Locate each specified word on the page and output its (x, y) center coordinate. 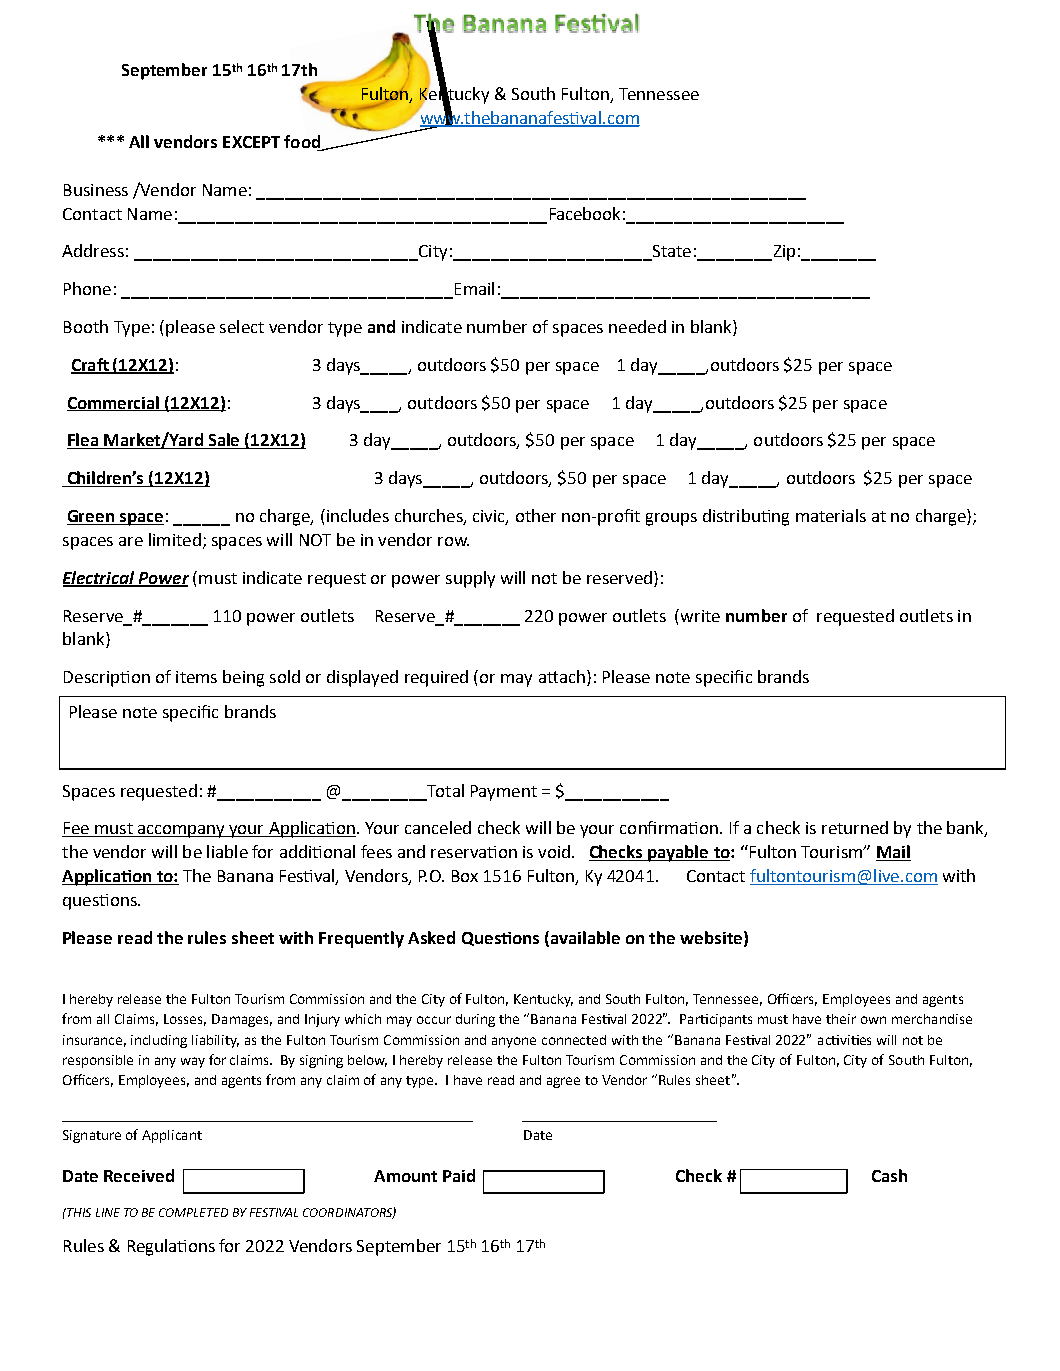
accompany (181, 831)
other (536, 515)
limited (175, 539)
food (302, 141)
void (554, 851)
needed (637, 326)
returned (855, 827)
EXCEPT (251, 142)
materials (831, 515)
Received (139, 1175)
